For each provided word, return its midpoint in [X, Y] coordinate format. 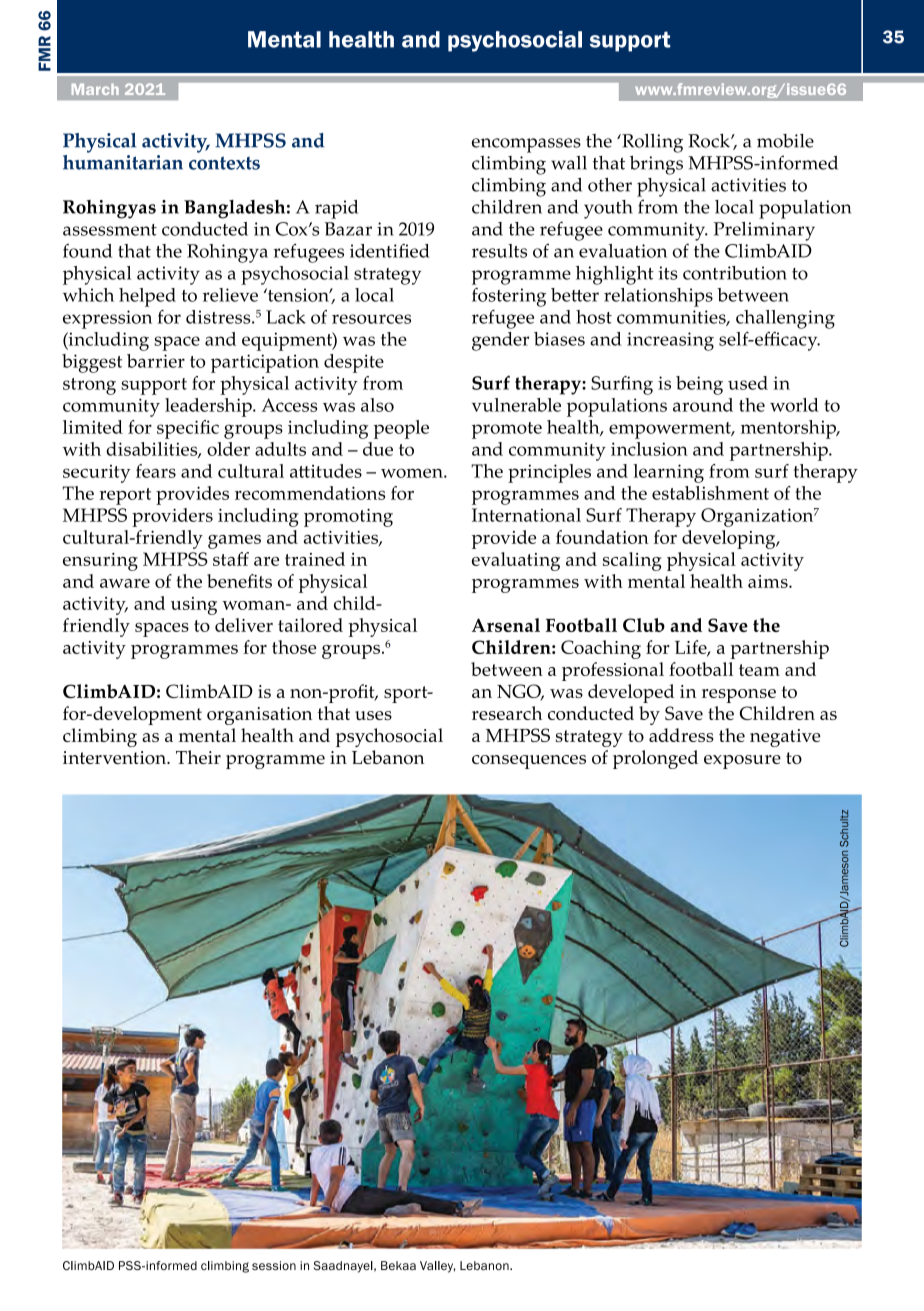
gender [500, 341]
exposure [742, 762]
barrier [156, 361]
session [274, 1265]
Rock [710, 141]
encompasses [526, 145]
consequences [529, 762]
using [194, 606]
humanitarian [123, 161]
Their [198, 757]
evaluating [516, 561]
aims [769, 581]
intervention [115, 758]
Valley [438, 1267]
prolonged [655, 759]
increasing [670, 341]
